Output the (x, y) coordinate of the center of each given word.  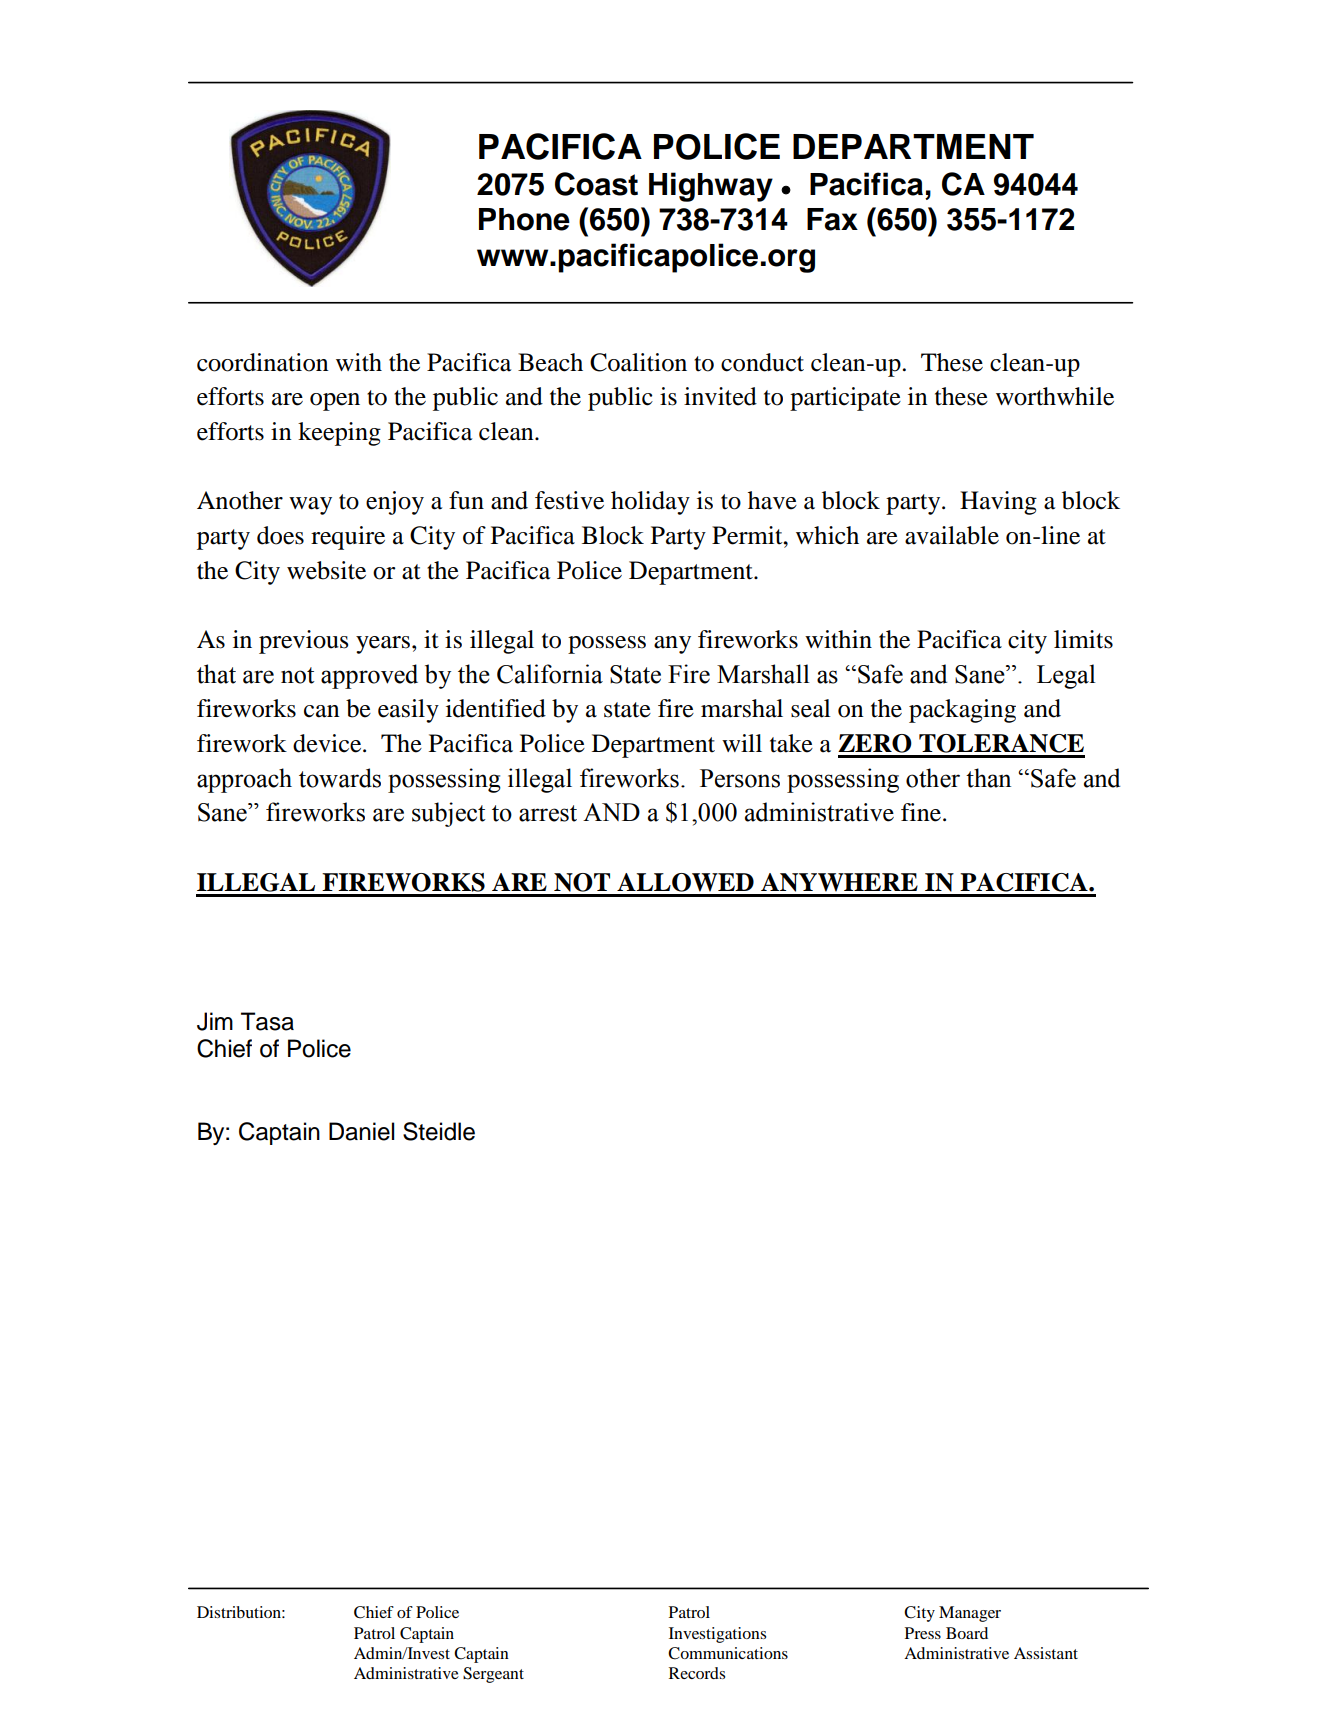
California (550, 674)
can (322, 711)
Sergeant (493, 1675)
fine (922, 812)
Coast (596, 184)
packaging (962, 711)
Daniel (361, 1131)
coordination (263, 362)
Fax (832, 219)
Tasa (267, 1021)
